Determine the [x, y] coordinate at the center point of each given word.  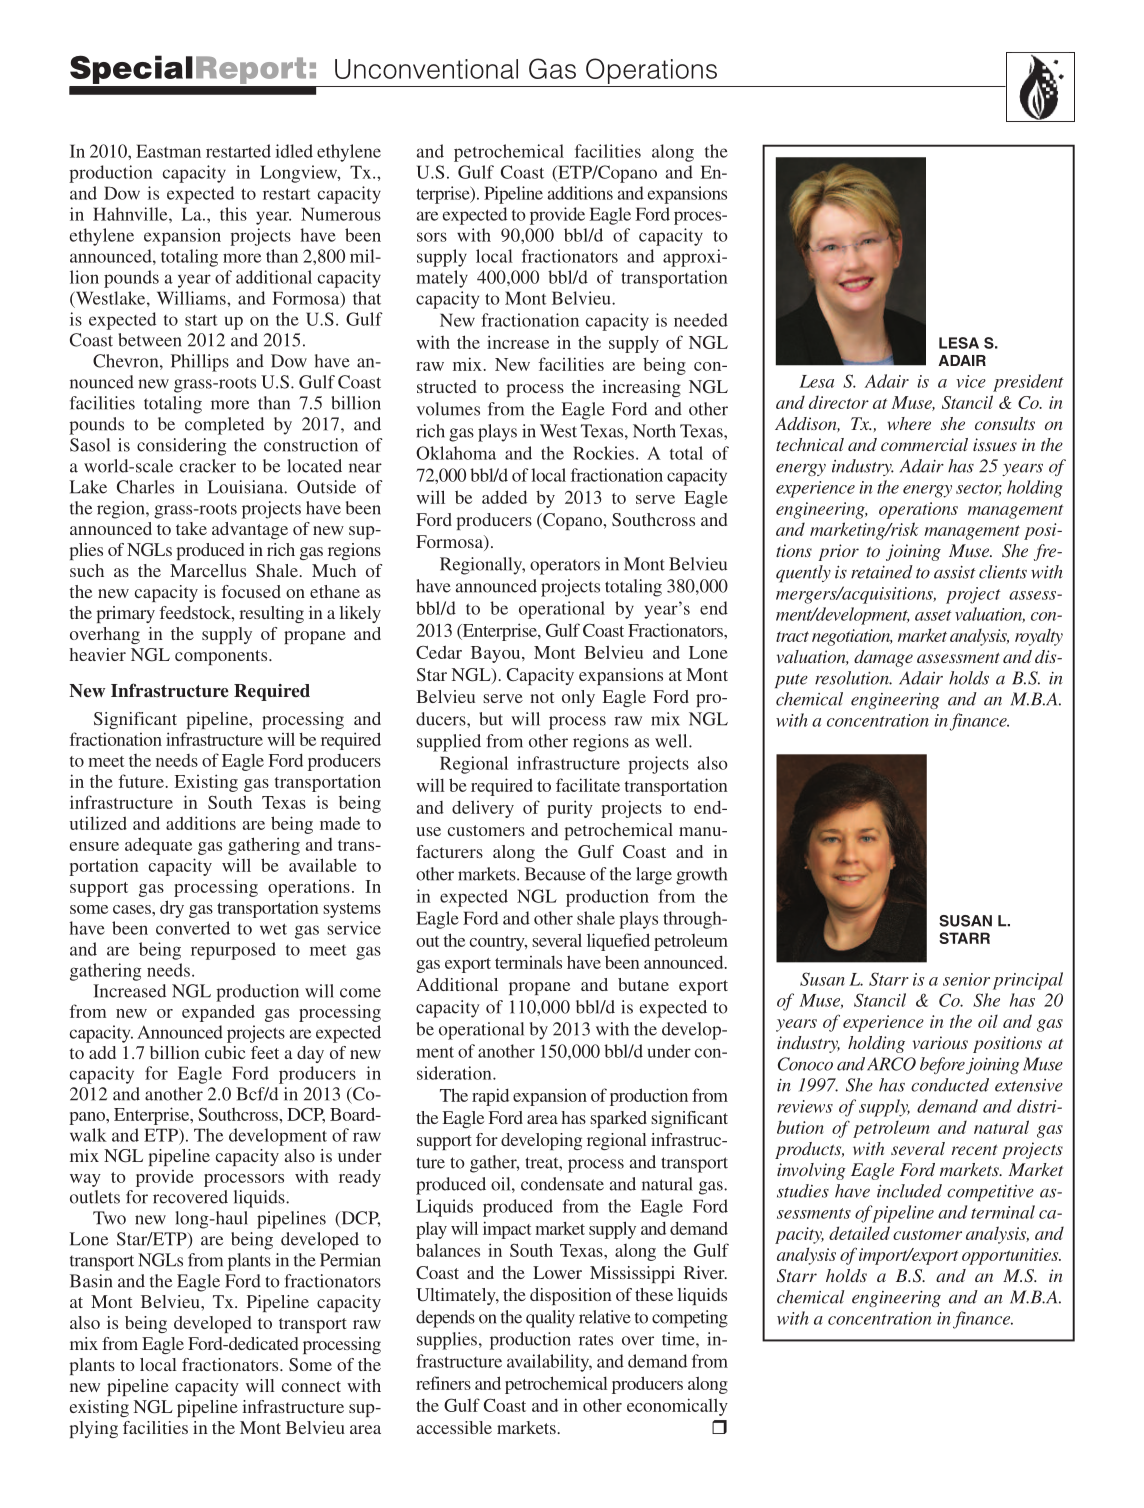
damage [883, 658]
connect [311, 1386]
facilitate [588, 785]
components [222, 657]
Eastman [168, 151]
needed [701, 320]
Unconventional [426, 69]
